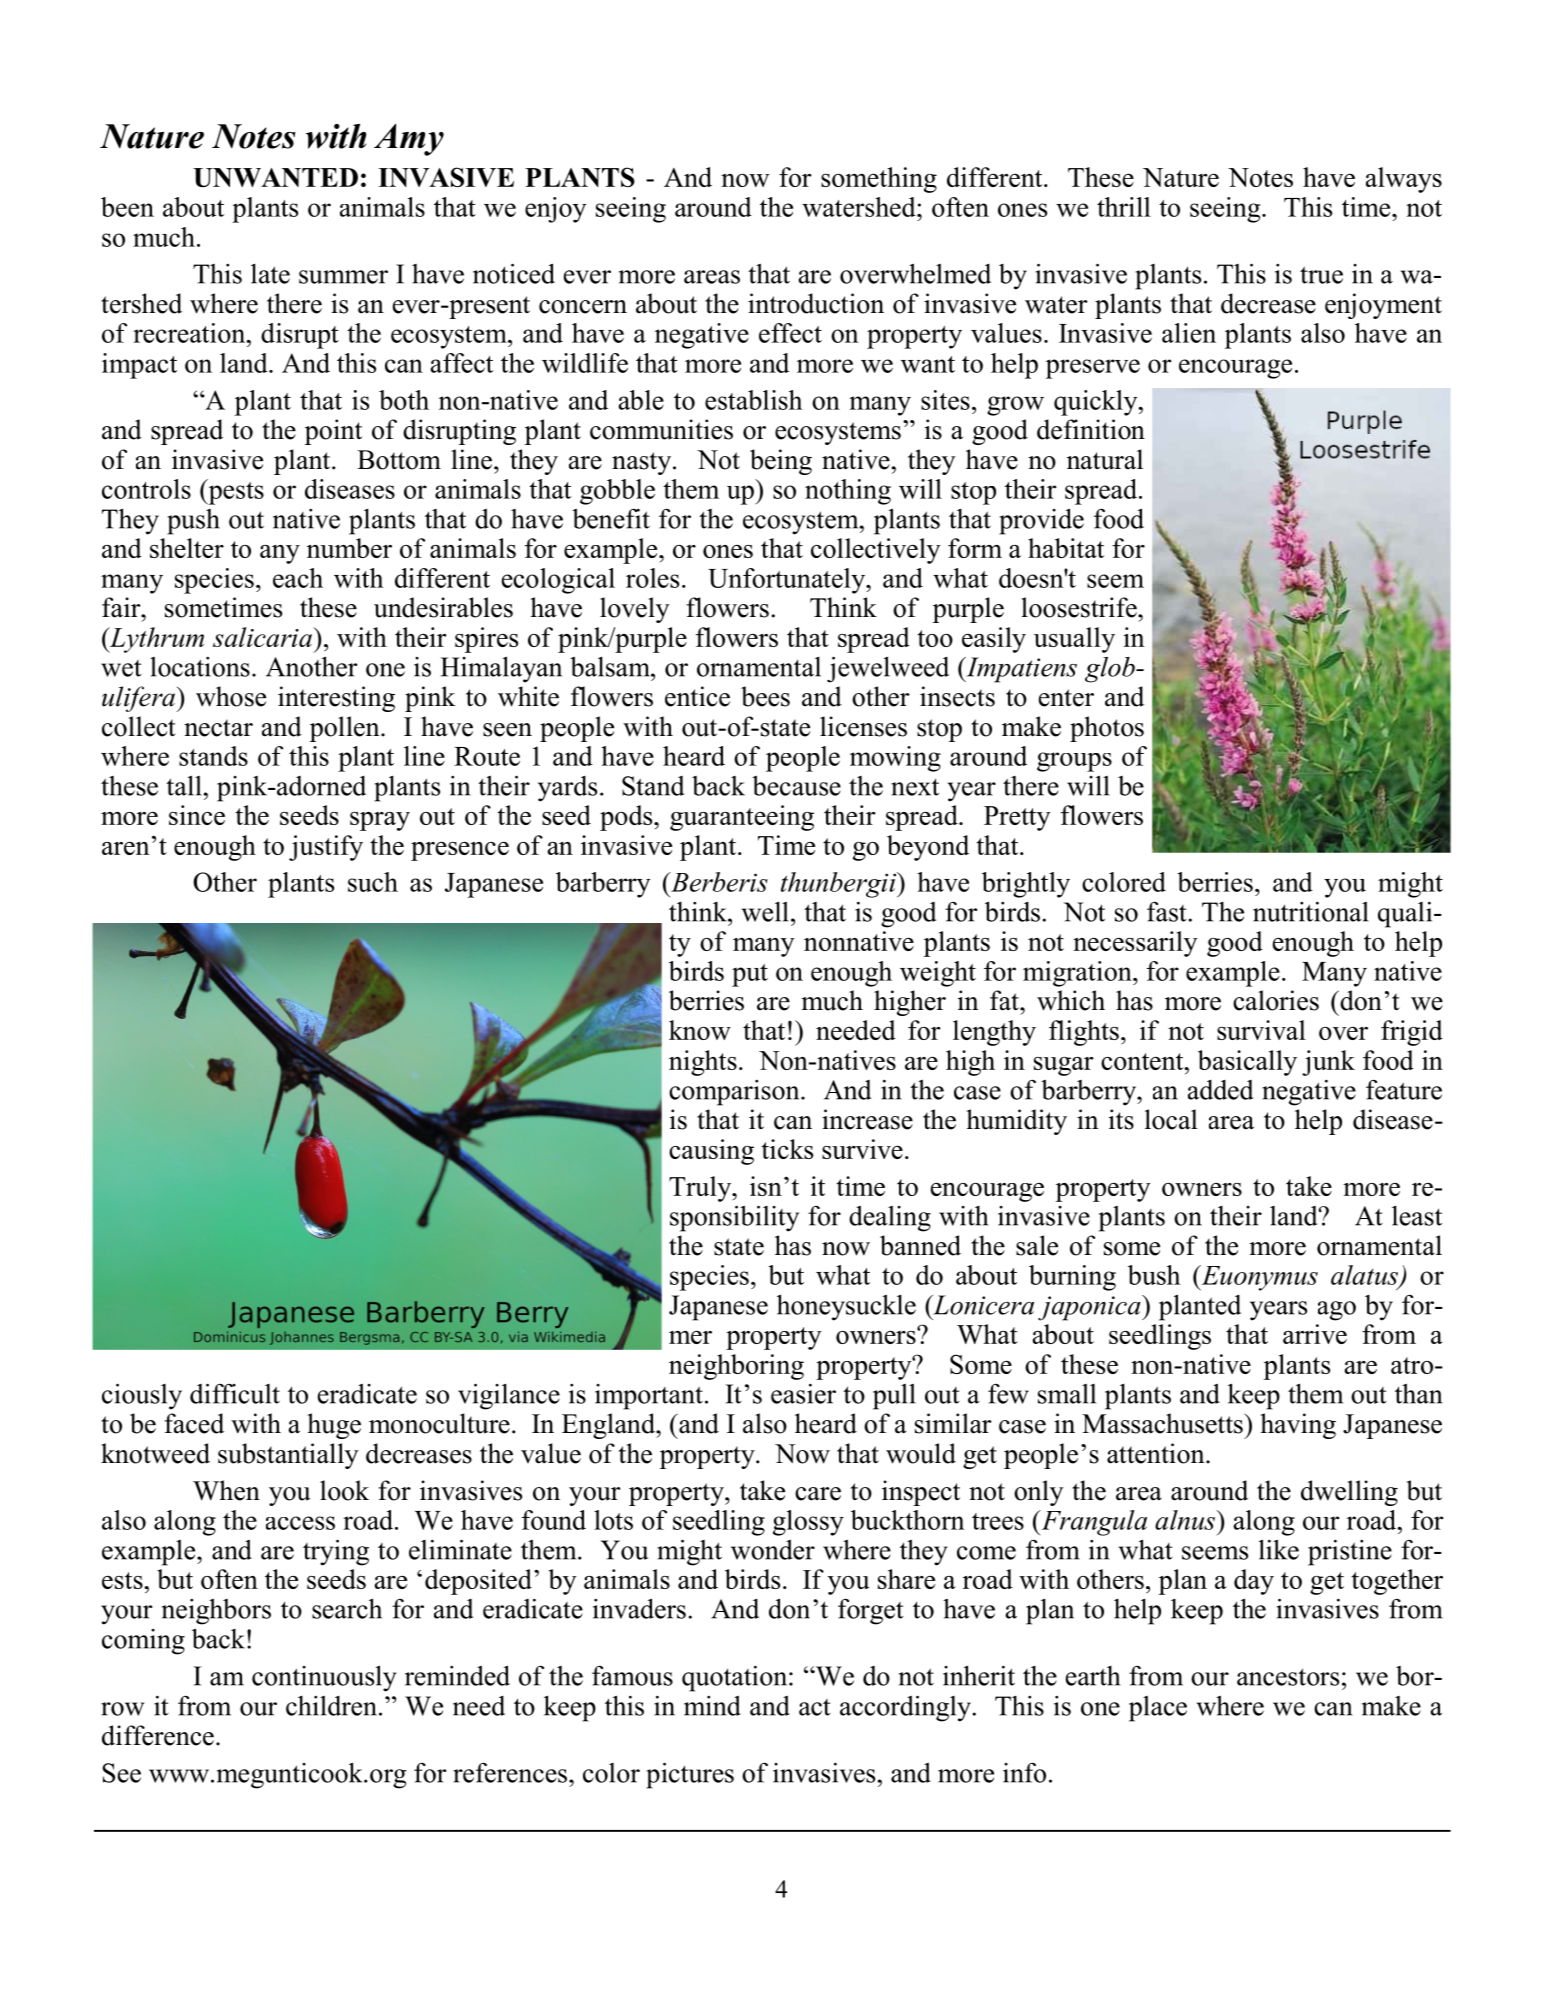  I want to click on bees, so click(765, 696).
